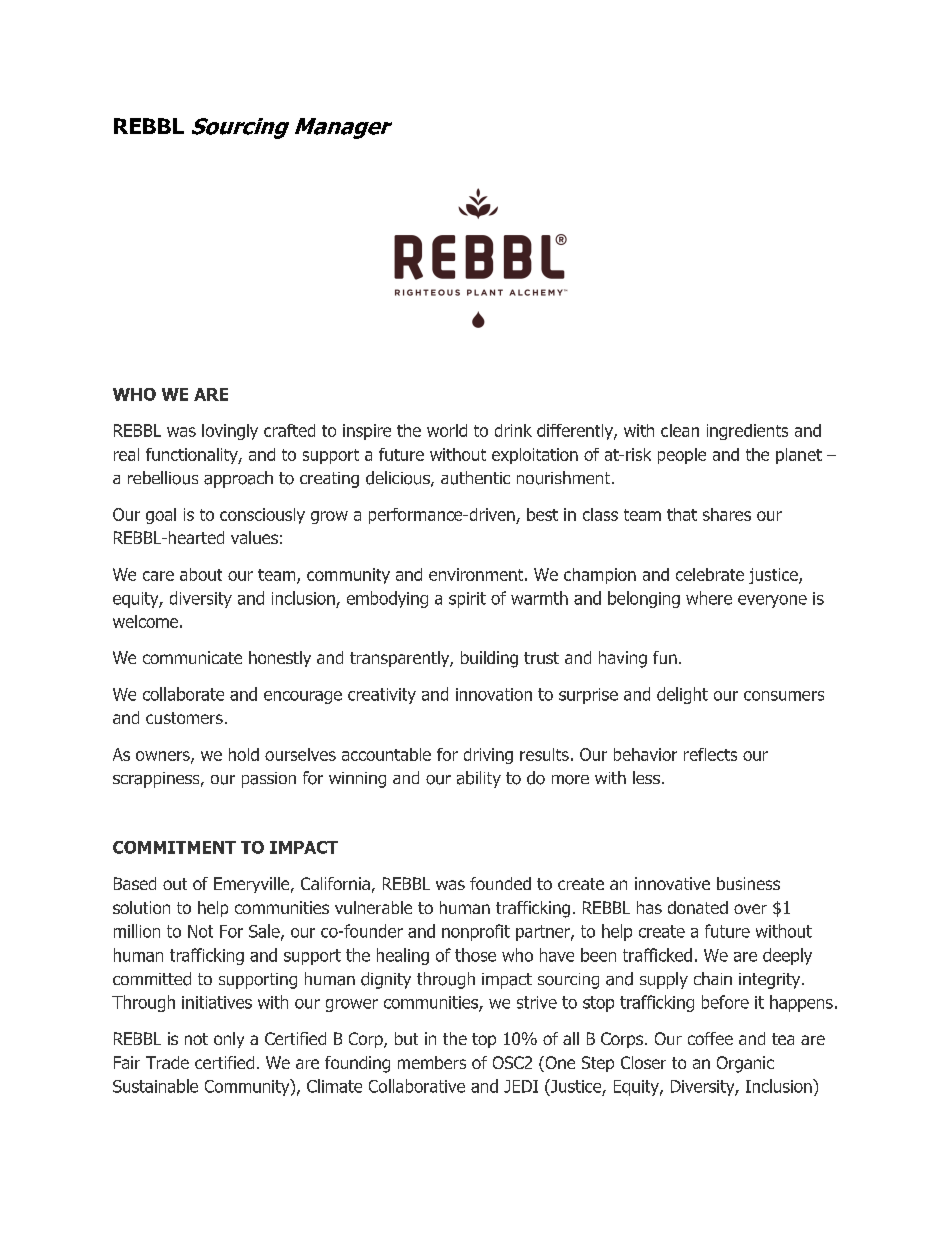 The height and width of the screenshot is (1233, 952). I want to click on where, so click(709, 598).
